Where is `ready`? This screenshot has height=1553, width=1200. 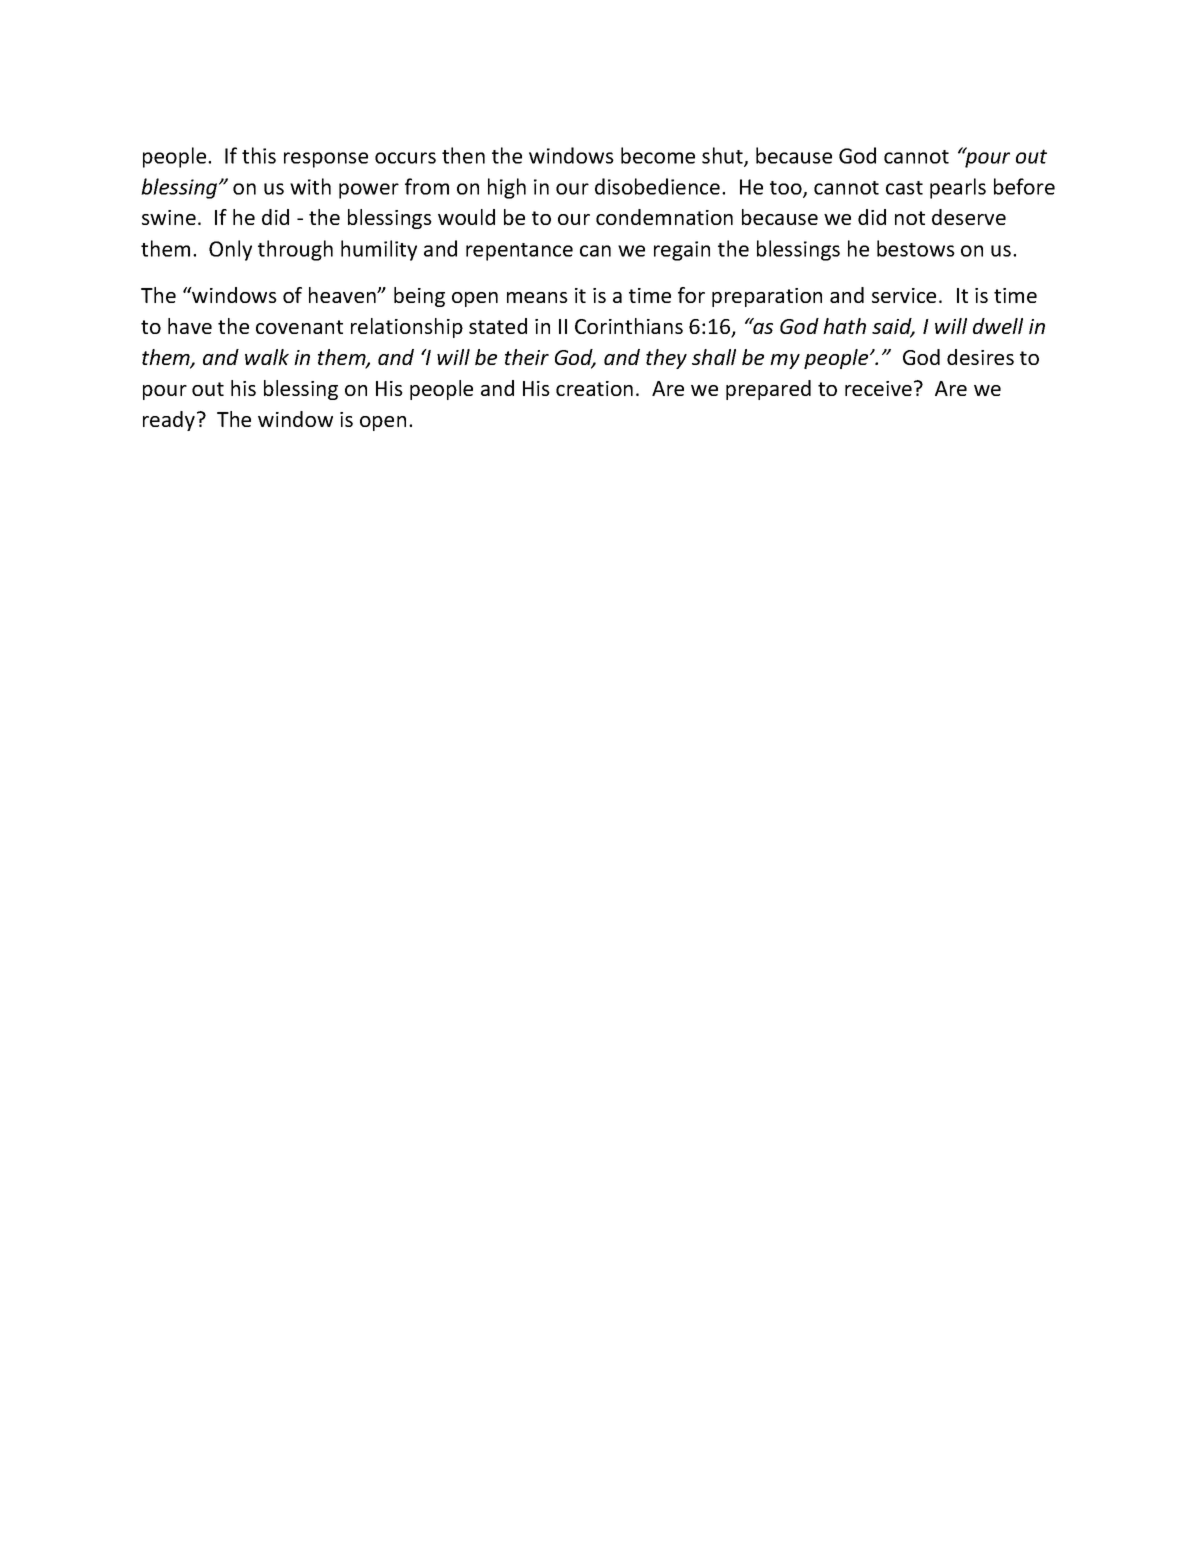 ready is located at coordinates (170, 421).
